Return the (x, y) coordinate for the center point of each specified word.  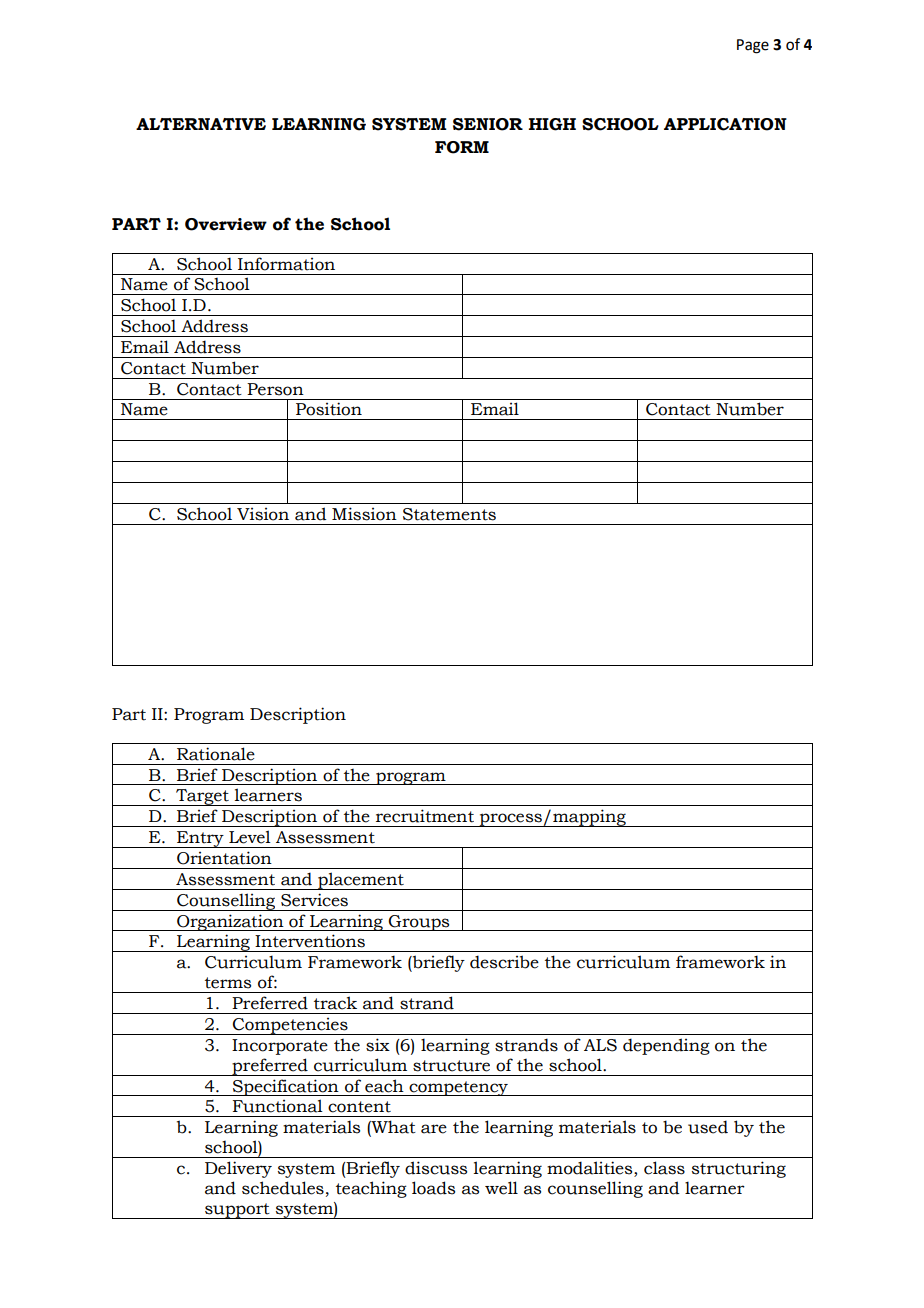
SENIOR (488, 124)
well (501, 1188)
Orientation (224, 858)
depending (666, 1046)
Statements (449, 514)
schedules (283, 1188)
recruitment (425, 816)
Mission (364, 514)
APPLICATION (725, 124)
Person (275, 389)
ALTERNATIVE (201, 124)
